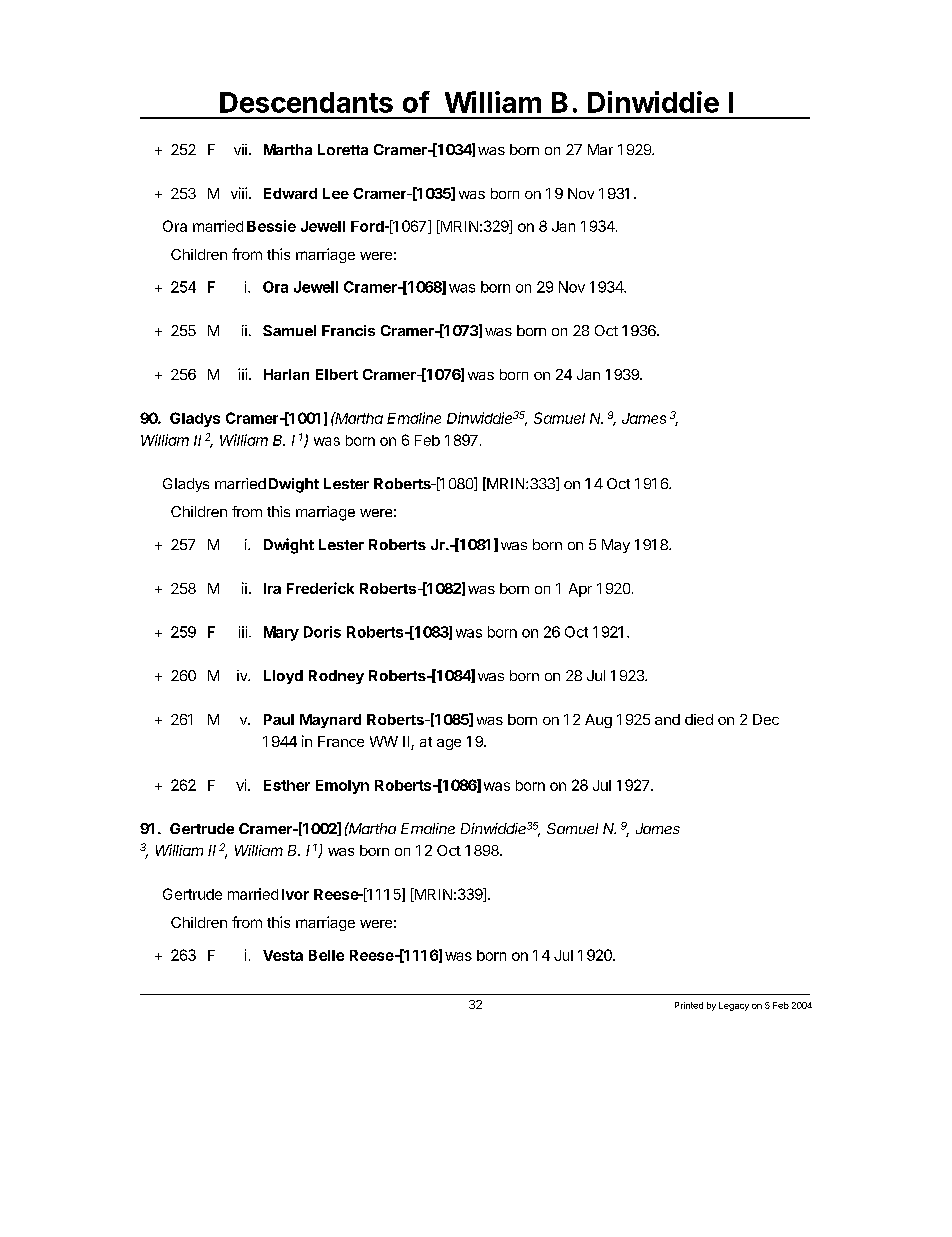  What do you see at coordinates (699, 719) in the image?
I see `died` at bounding box center [699, 719].
